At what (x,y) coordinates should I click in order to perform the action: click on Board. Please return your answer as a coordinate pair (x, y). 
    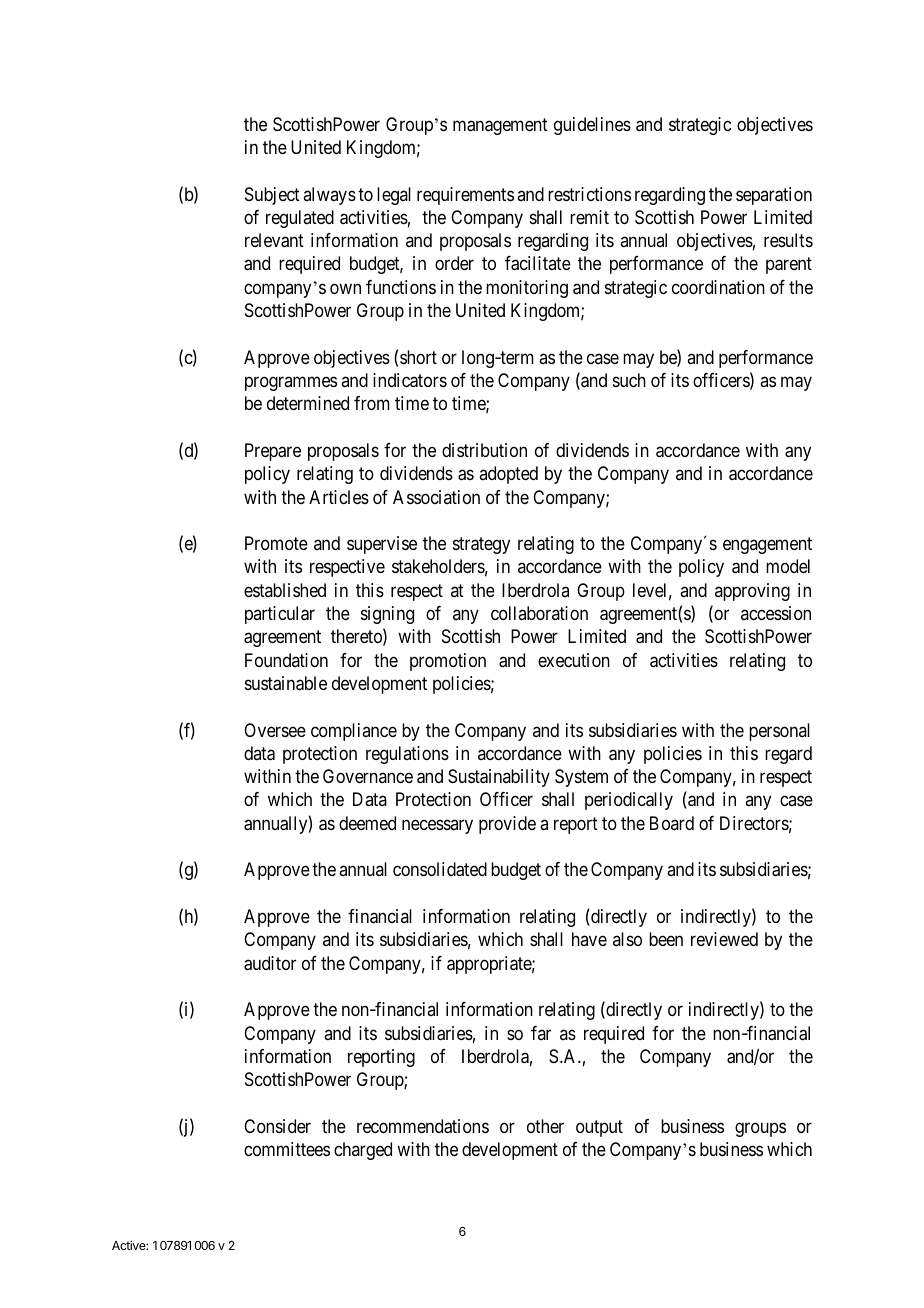
    Looking at the image, I should click on (672, 823).
